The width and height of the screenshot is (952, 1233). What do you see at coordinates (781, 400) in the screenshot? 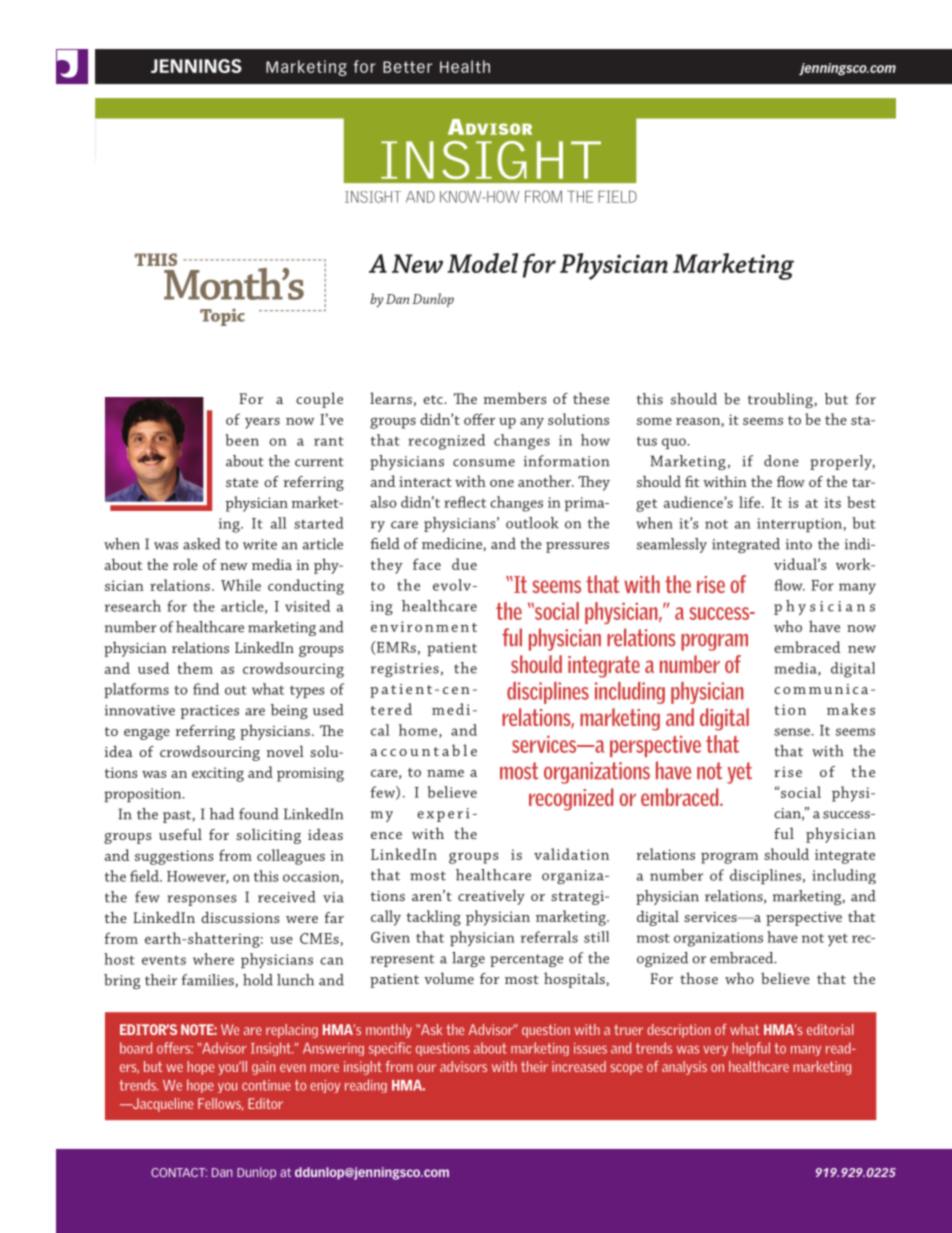
I see `troubling` at bounding box center [781, 400].
